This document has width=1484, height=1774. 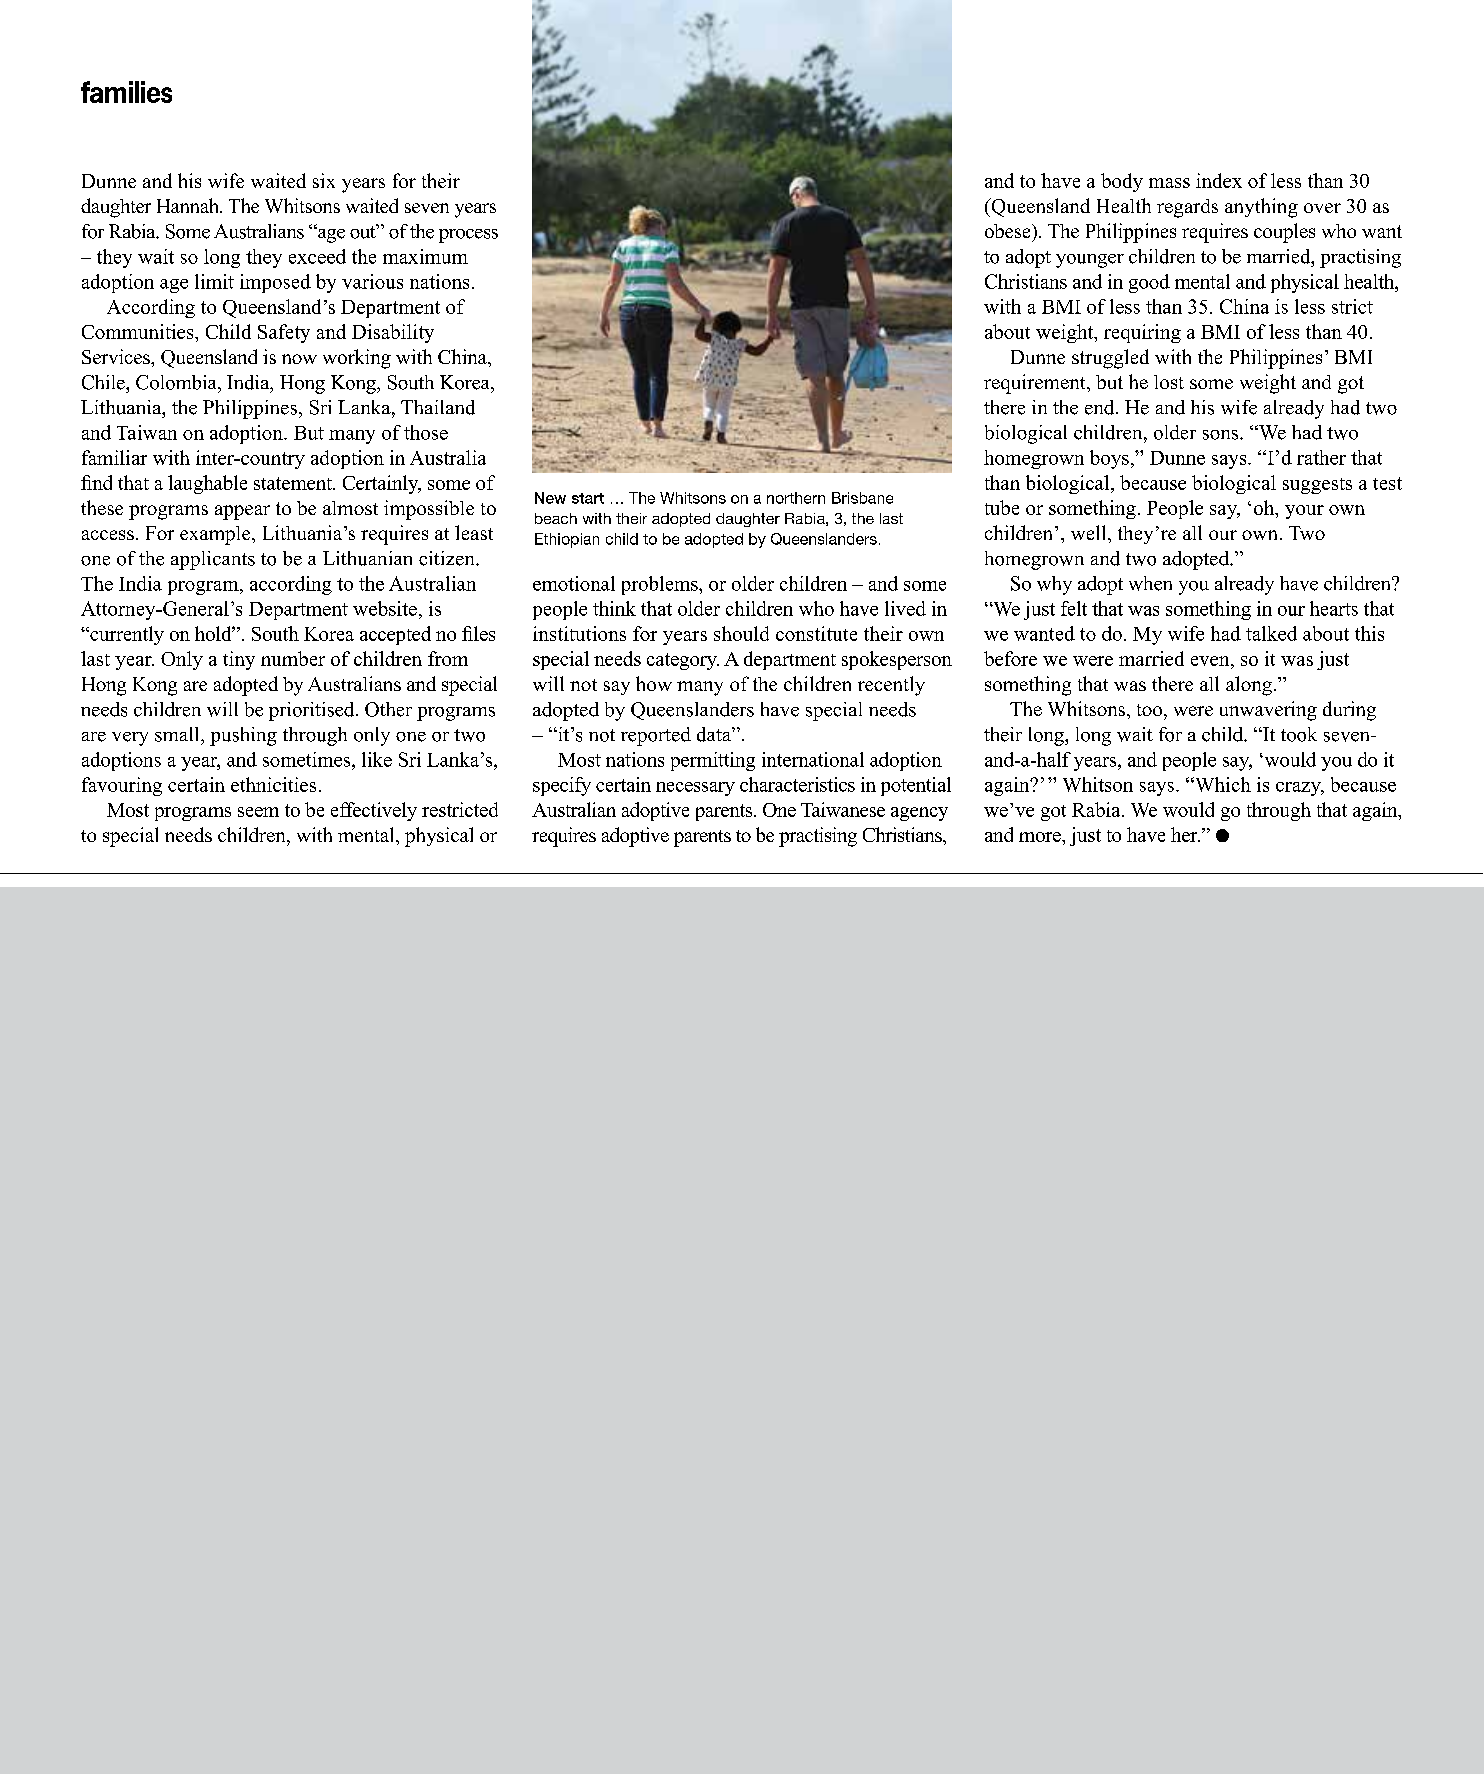 What do you see at coordinates (1219, 180) in the document?
I see `index` at bounding box center [1219, 180].
